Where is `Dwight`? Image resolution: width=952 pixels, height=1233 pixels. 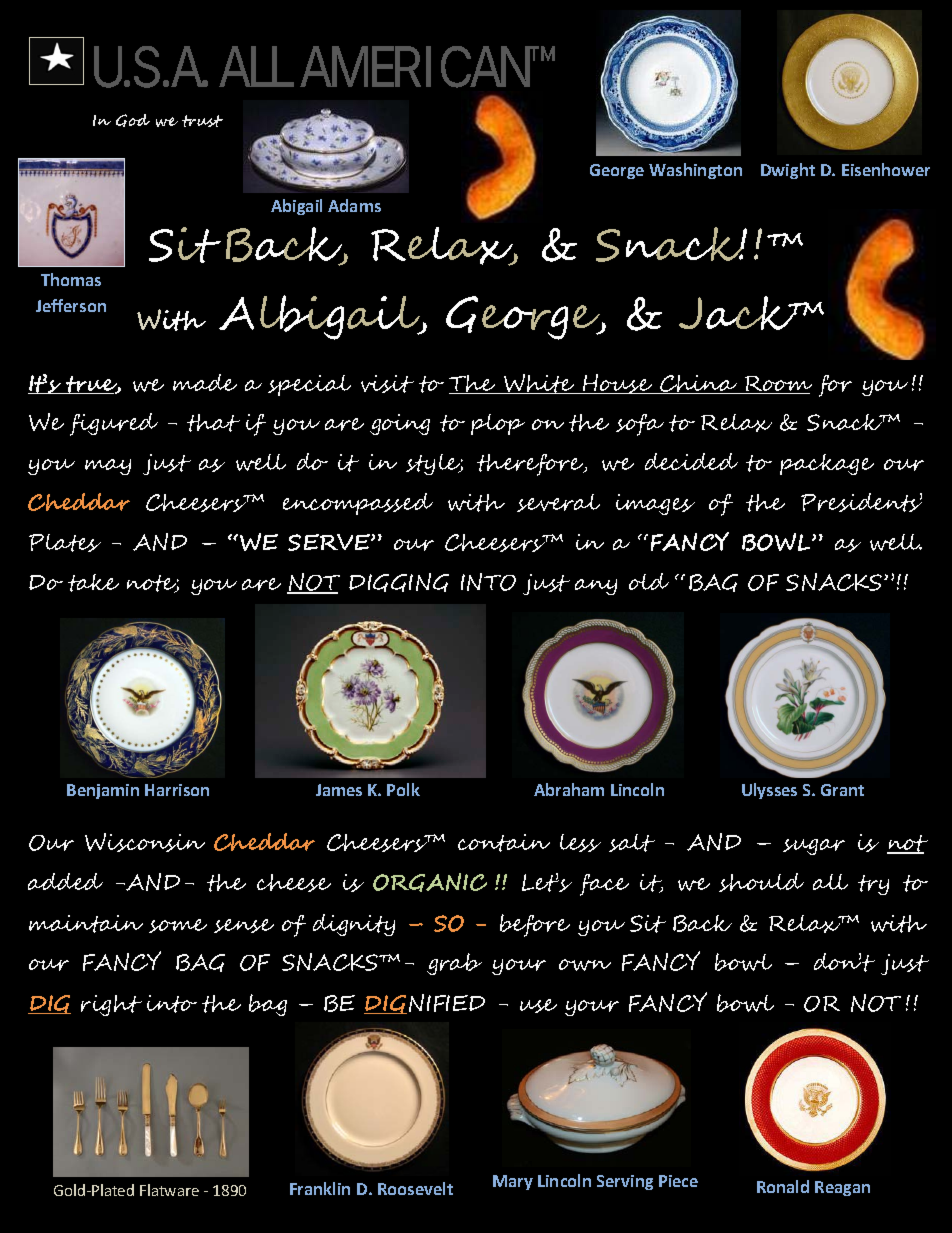 Dwight is located at coordinates (788, 171).
